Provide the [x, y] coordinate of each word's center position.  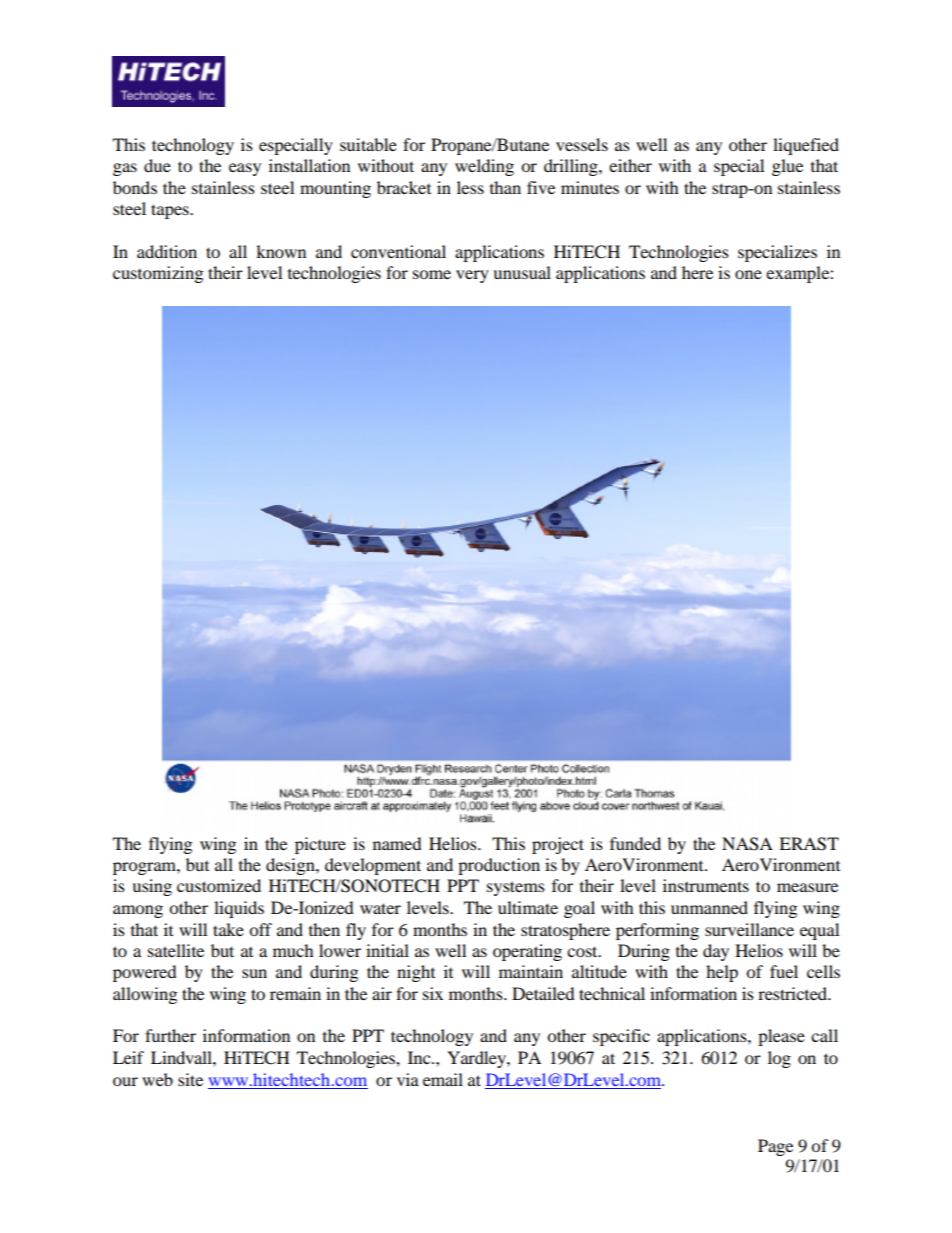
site [190, 1079]
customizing [158, 274]
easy [245, 169]
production [499, 866]
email [443, 1079]
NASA [747, 844]
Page [775, 1147]
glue [787, 167]
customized [219, 885]
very [472, 276]
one [748, 274]
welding [484, 167]
